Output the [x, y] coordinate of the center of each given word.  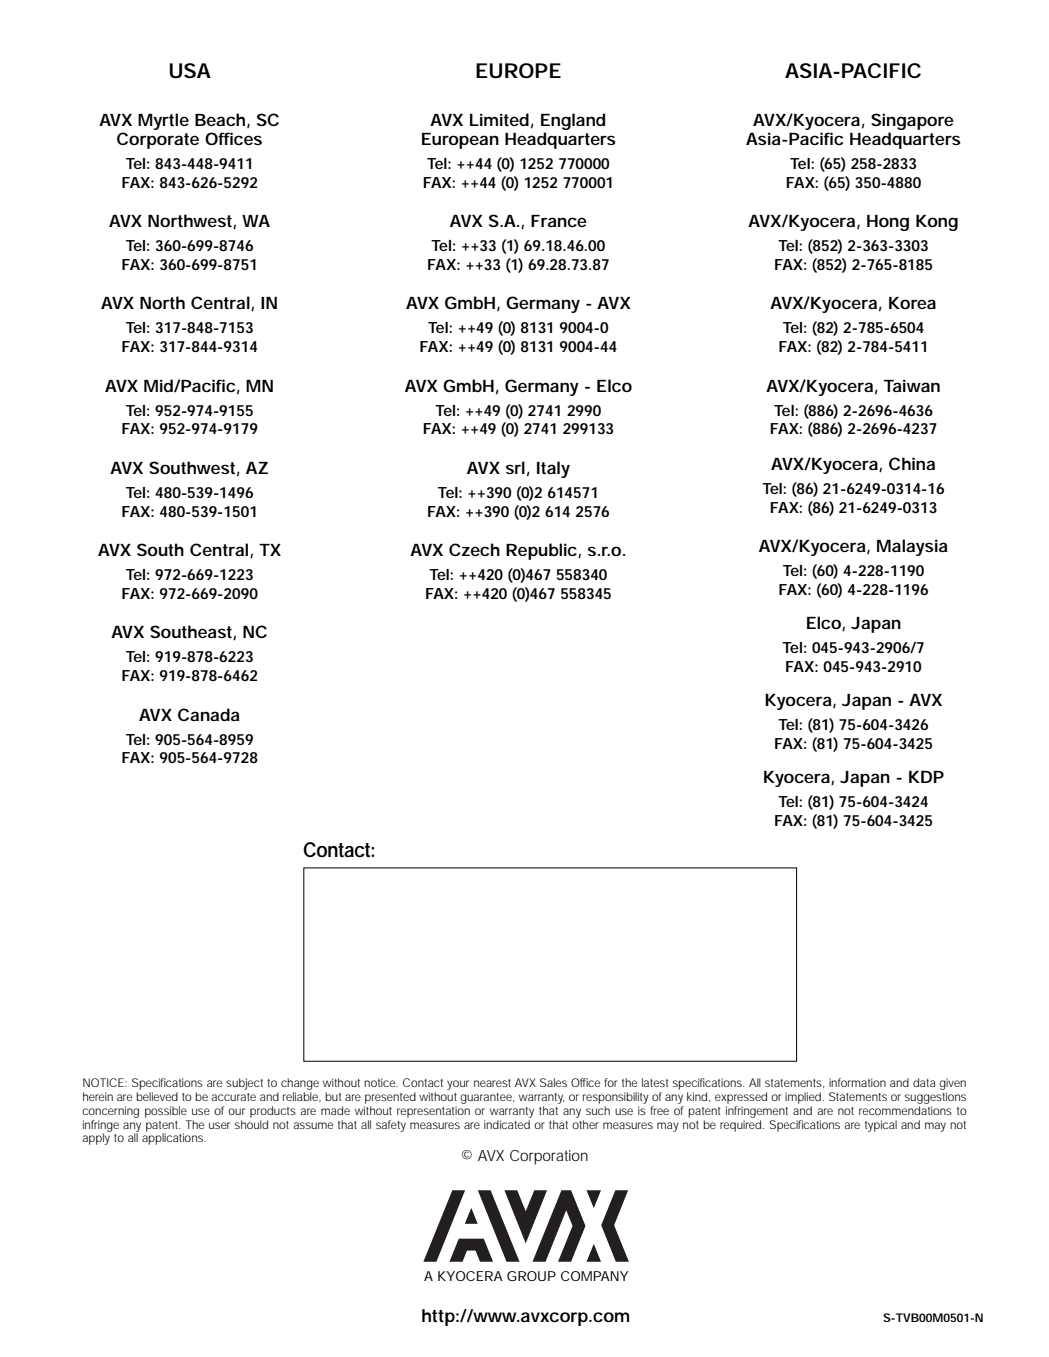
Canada [208, 714]
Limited [499, 119]
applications [174, 1138]
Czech [474, 549]
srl [515, 467]
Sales [553, 1082]
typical [881, 1126]
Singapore [912, 123]
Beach [220, 119]
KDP [926, 777]
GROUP [531, 1276]
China [912, 463]
